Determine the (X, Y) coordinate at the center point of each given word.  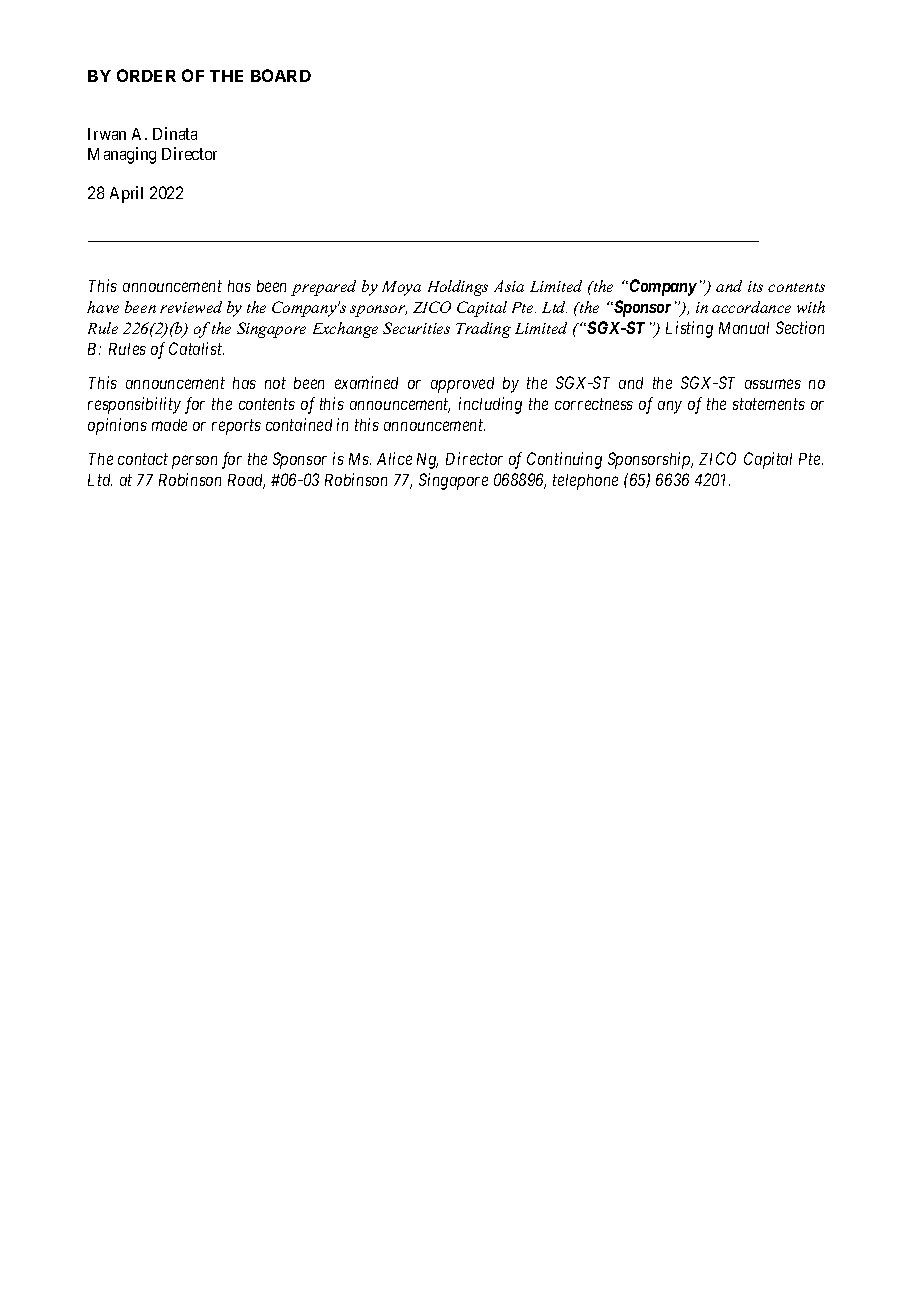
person (194, 462)
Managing (122, 155)
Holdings (458, 288)
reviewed (191, 307)
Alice (394, 458)
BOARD (281, 75)
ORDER (146, 75)
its (755, 286)
